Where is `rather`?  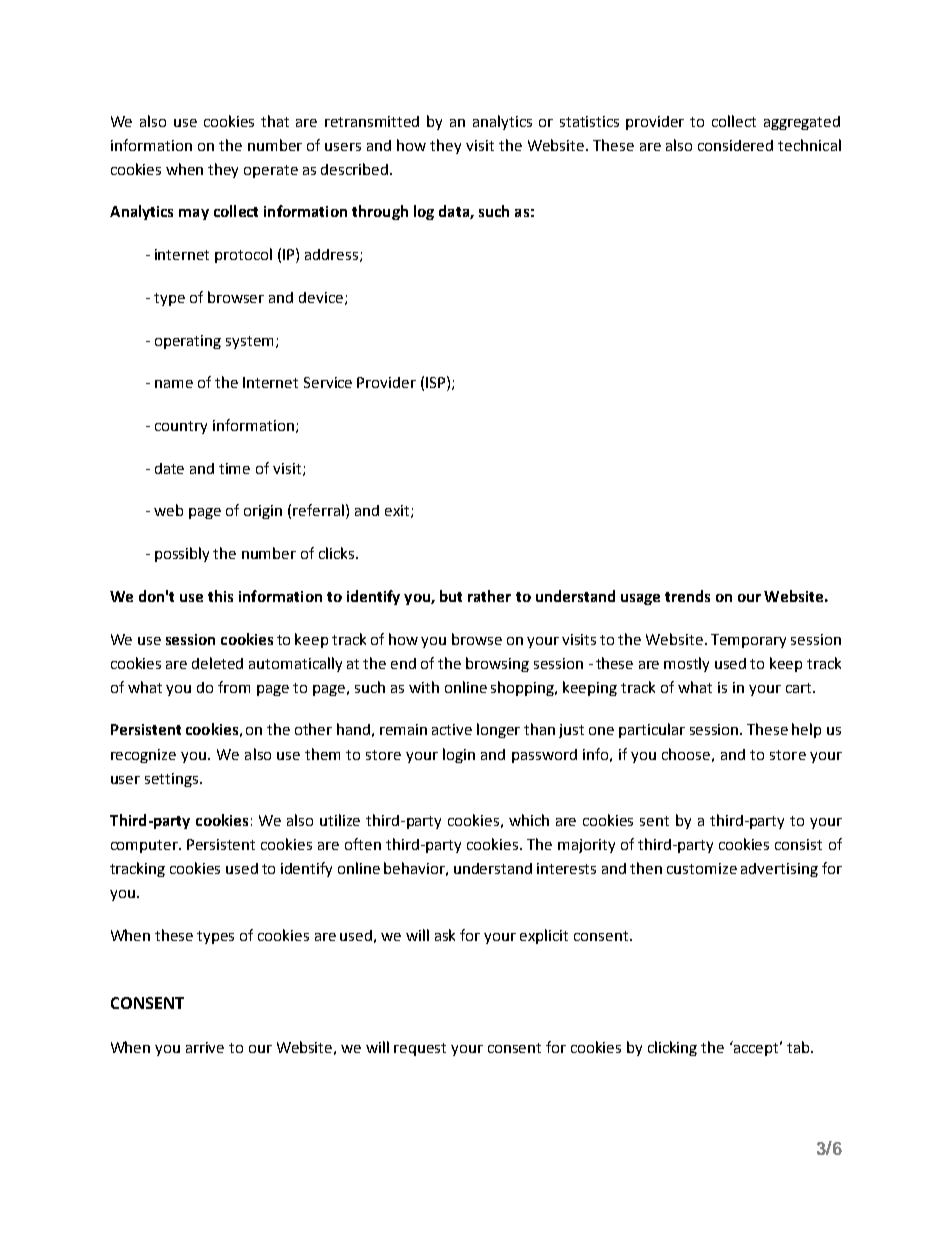
rather is located at coordinates (489, 596).
